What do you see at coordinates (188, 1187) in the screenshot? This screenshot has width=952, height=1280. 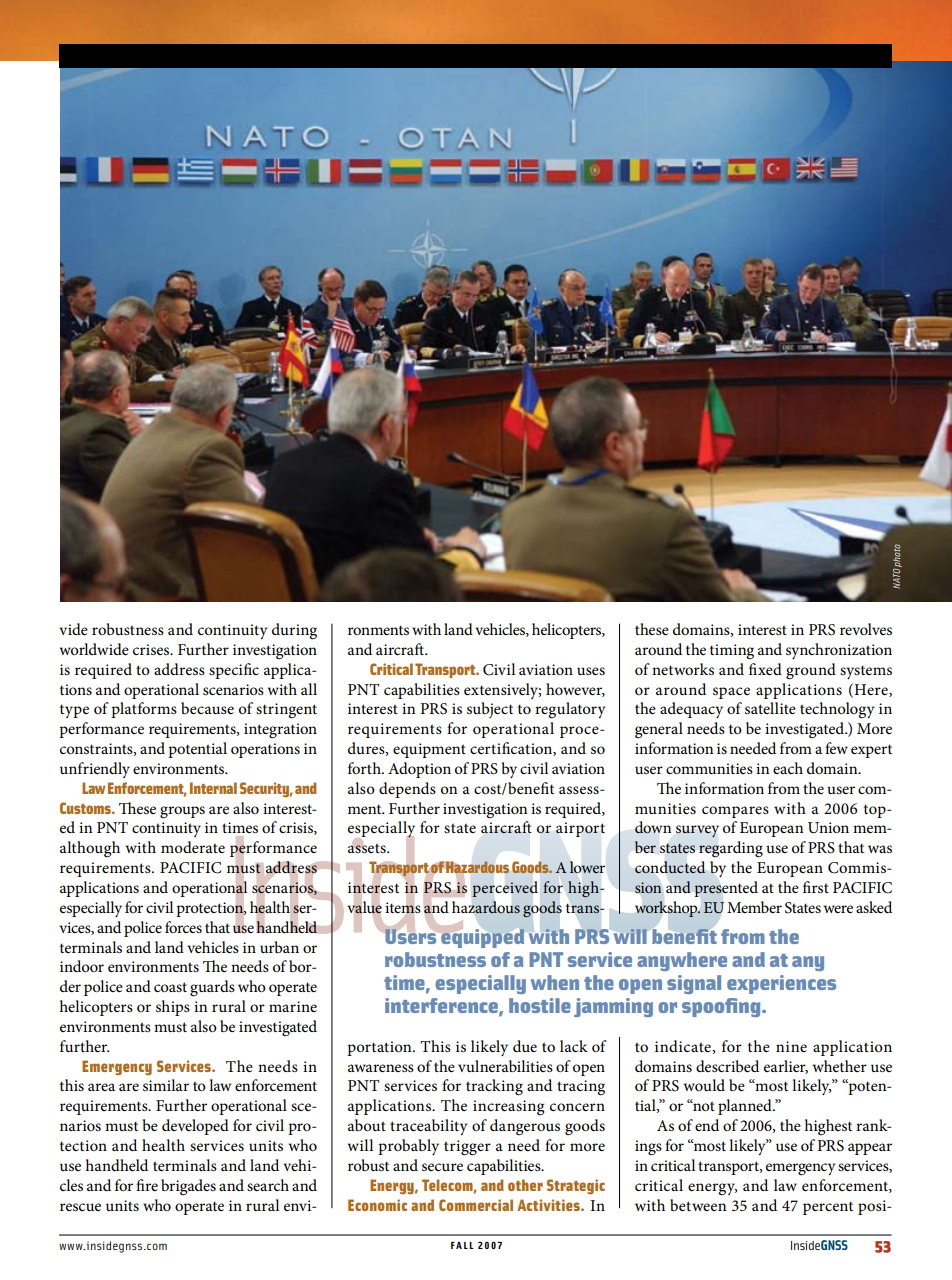 I see `brigades` at bounding box center [188, 1187].
